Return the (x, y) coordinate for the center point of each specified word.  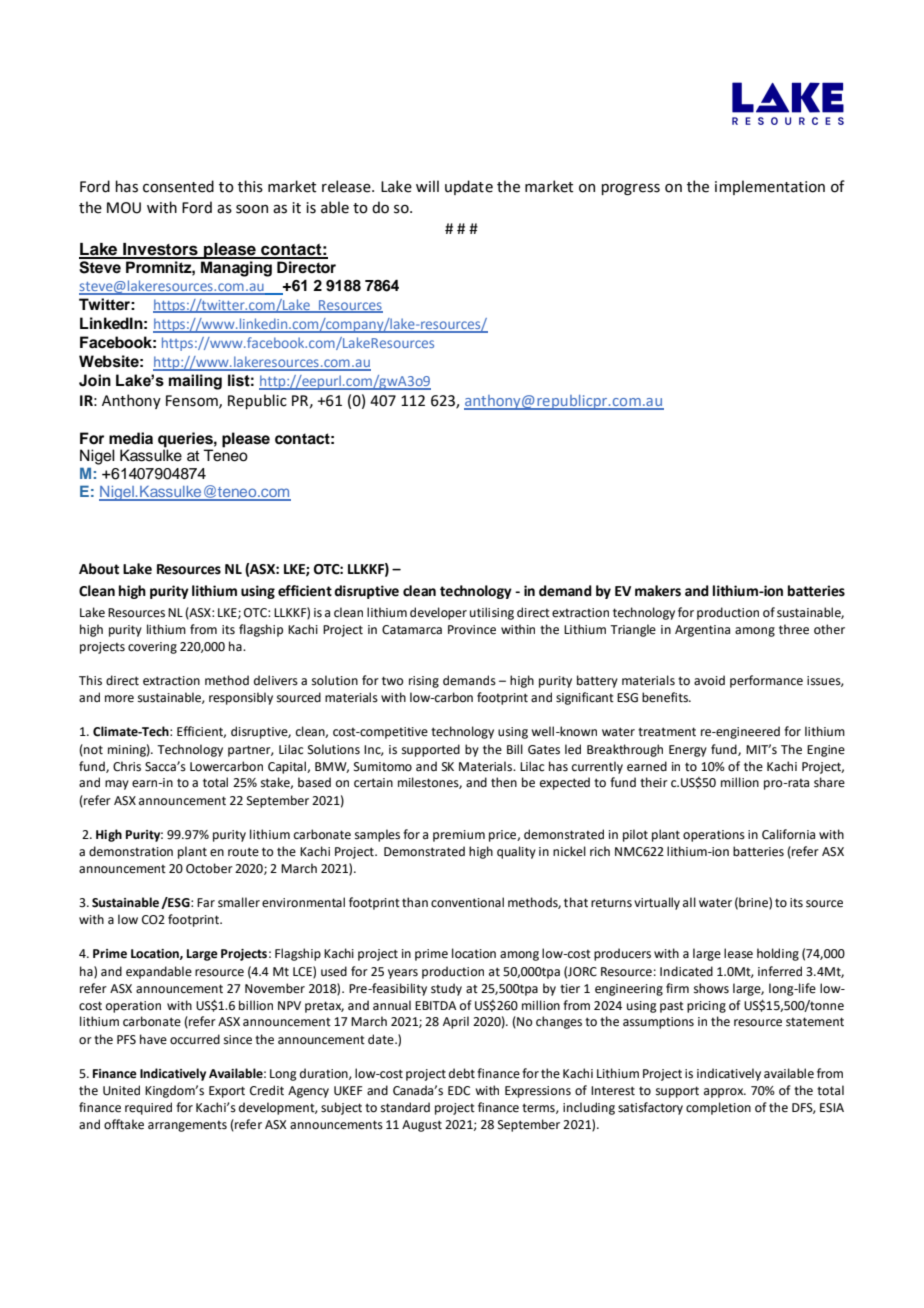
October (209, 868)
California (788, 834)
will (427, 186)
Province (472, 630)
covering (152, 648)
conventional (467, 902)
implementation (770, 187)
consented (178, 186)
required (148, 1108)
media (131, 438)
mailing (195, 382)
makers (658, 591)
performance (766, 681)
